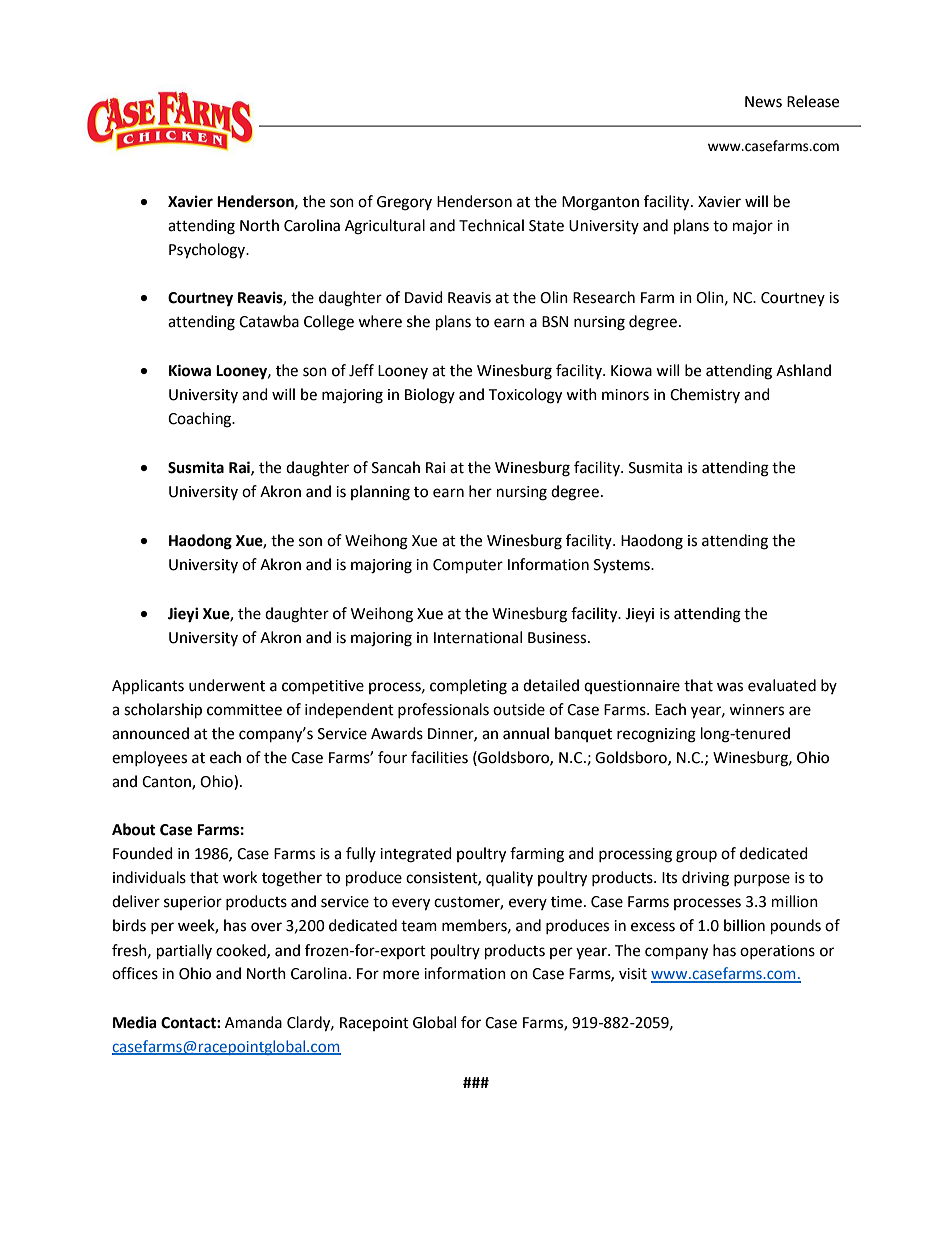 Image resolution: width=952 pixels, height=1233 pixels. Describe the element at coordinates (201, 420) in the screenshot. I see `Coaching` at that location.
